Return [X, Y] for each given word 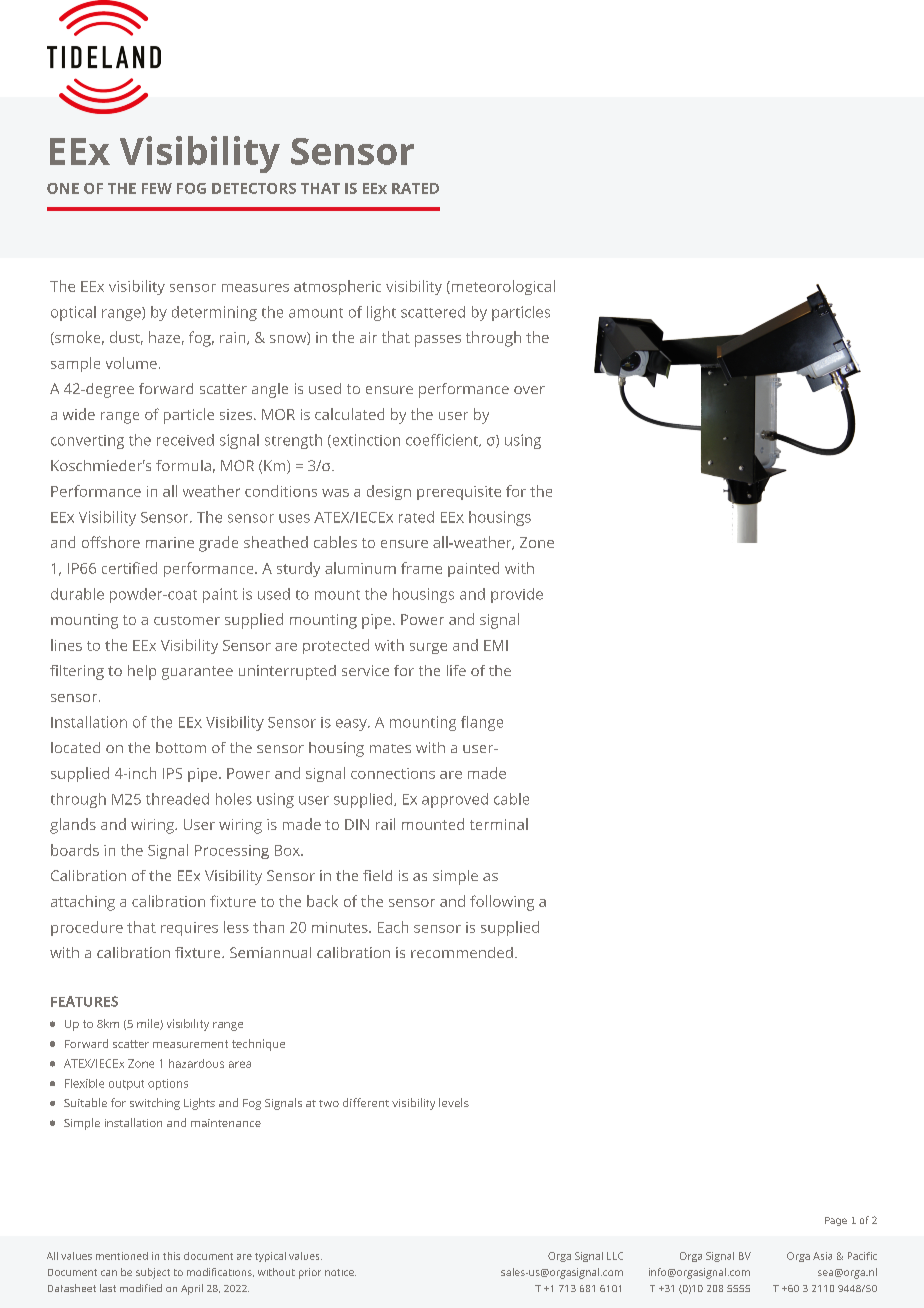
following [502, 903]
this [171, 1256]
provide [517, 595]
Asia [822, 1256]
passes [438, 341]
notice [340, 1272]
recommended [462, 952]
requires [189, 929]
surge [428, 648]
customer [187, 620]
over [529, 390]
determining [214, 313]
